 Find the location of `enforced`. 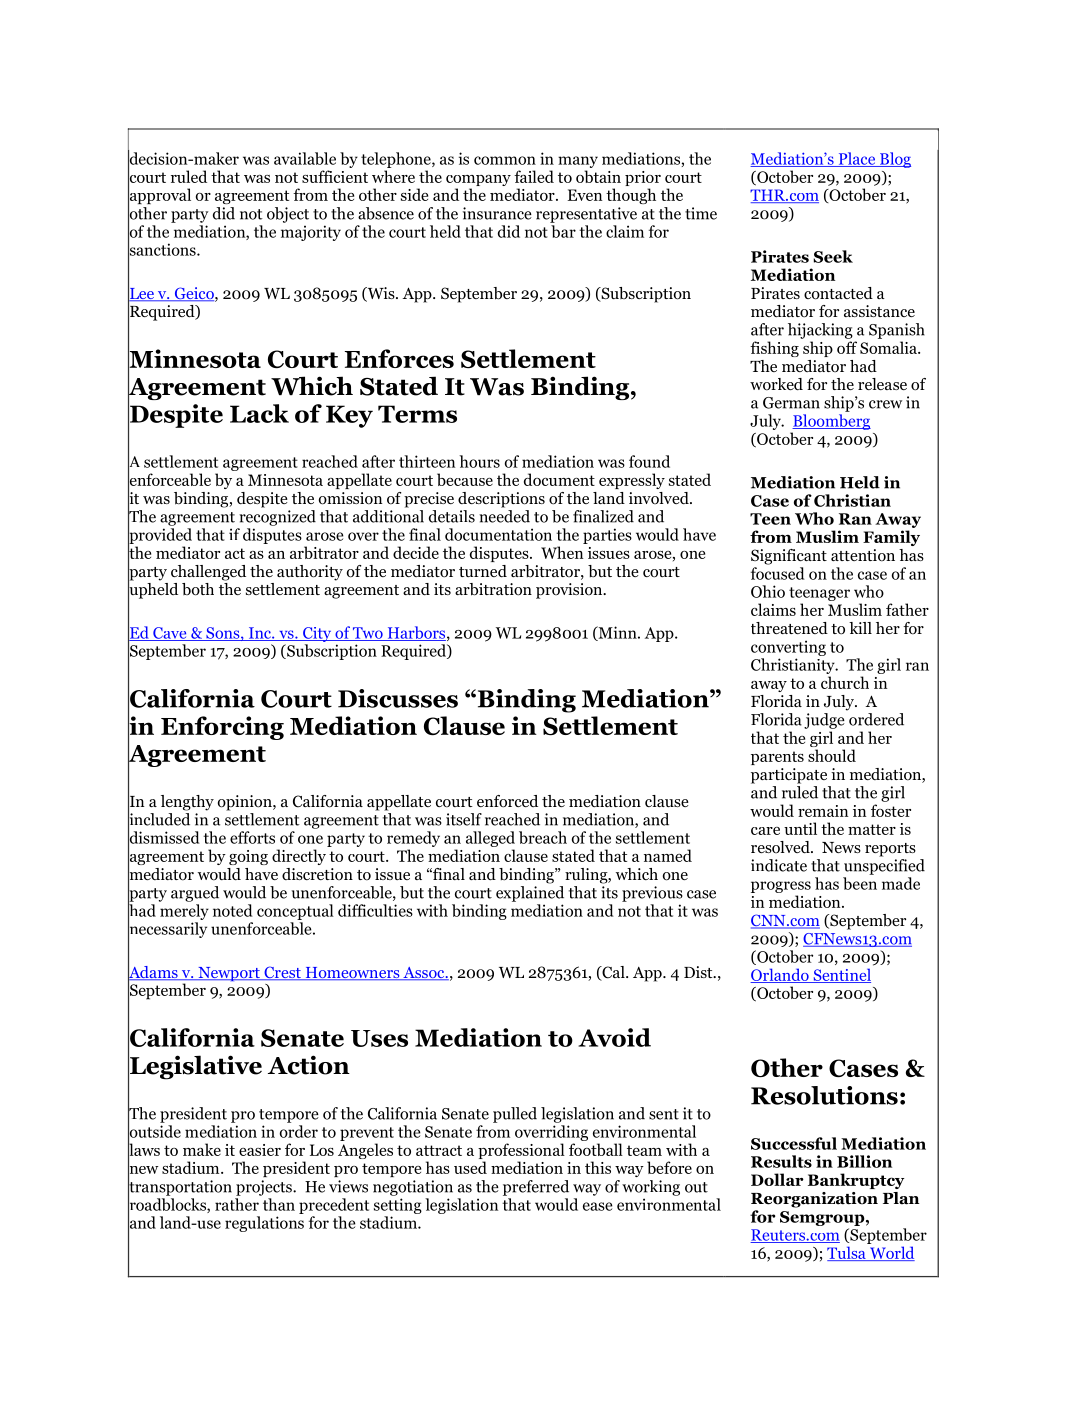

enforced is located at coordinates (507, 801).
